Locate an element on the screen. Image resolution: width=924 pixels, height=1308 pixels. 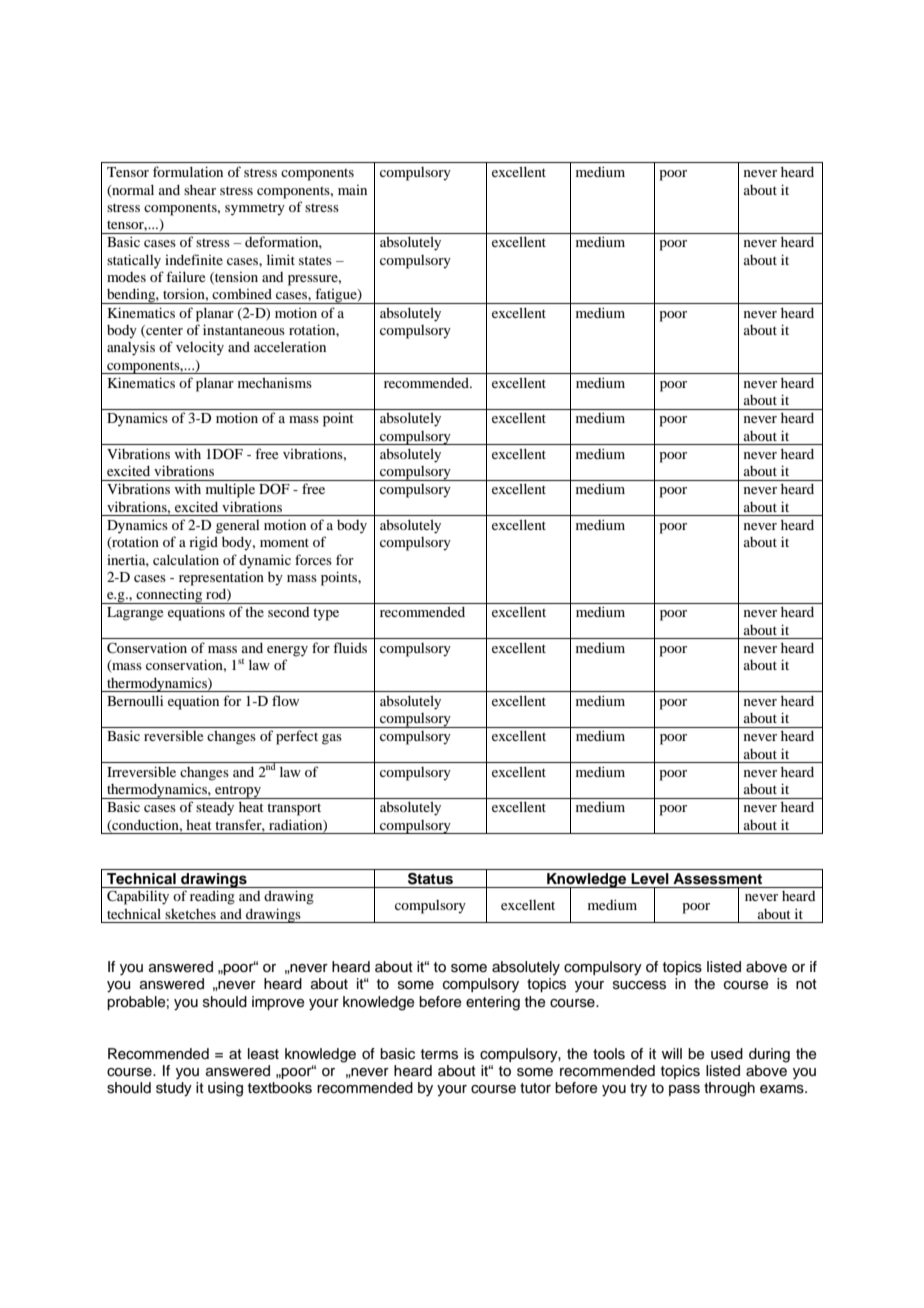
states is located at coordinates (315, 260).
